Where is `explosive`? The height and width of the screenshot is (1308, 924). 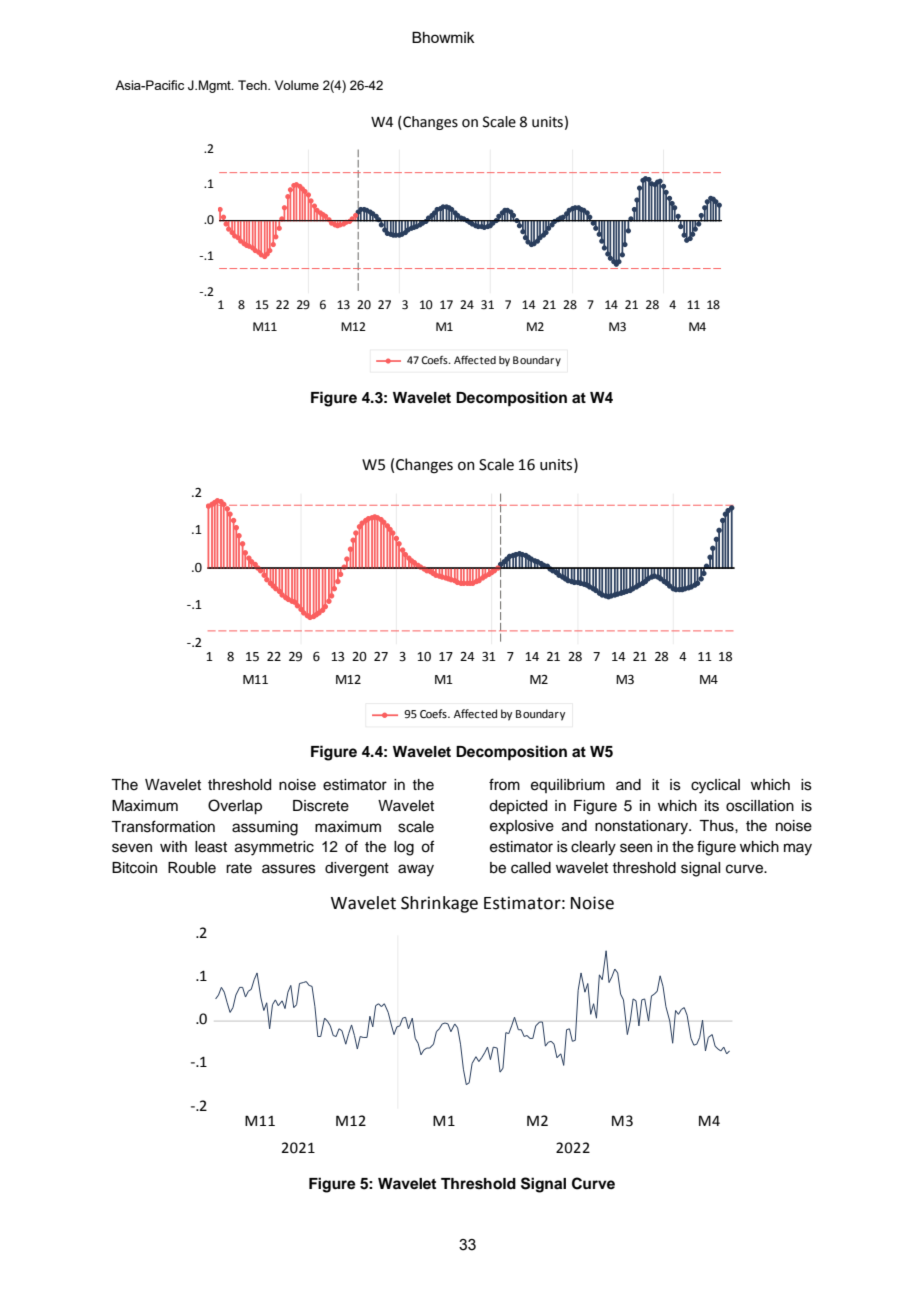
explosive is located at coordinates (522, 827).
